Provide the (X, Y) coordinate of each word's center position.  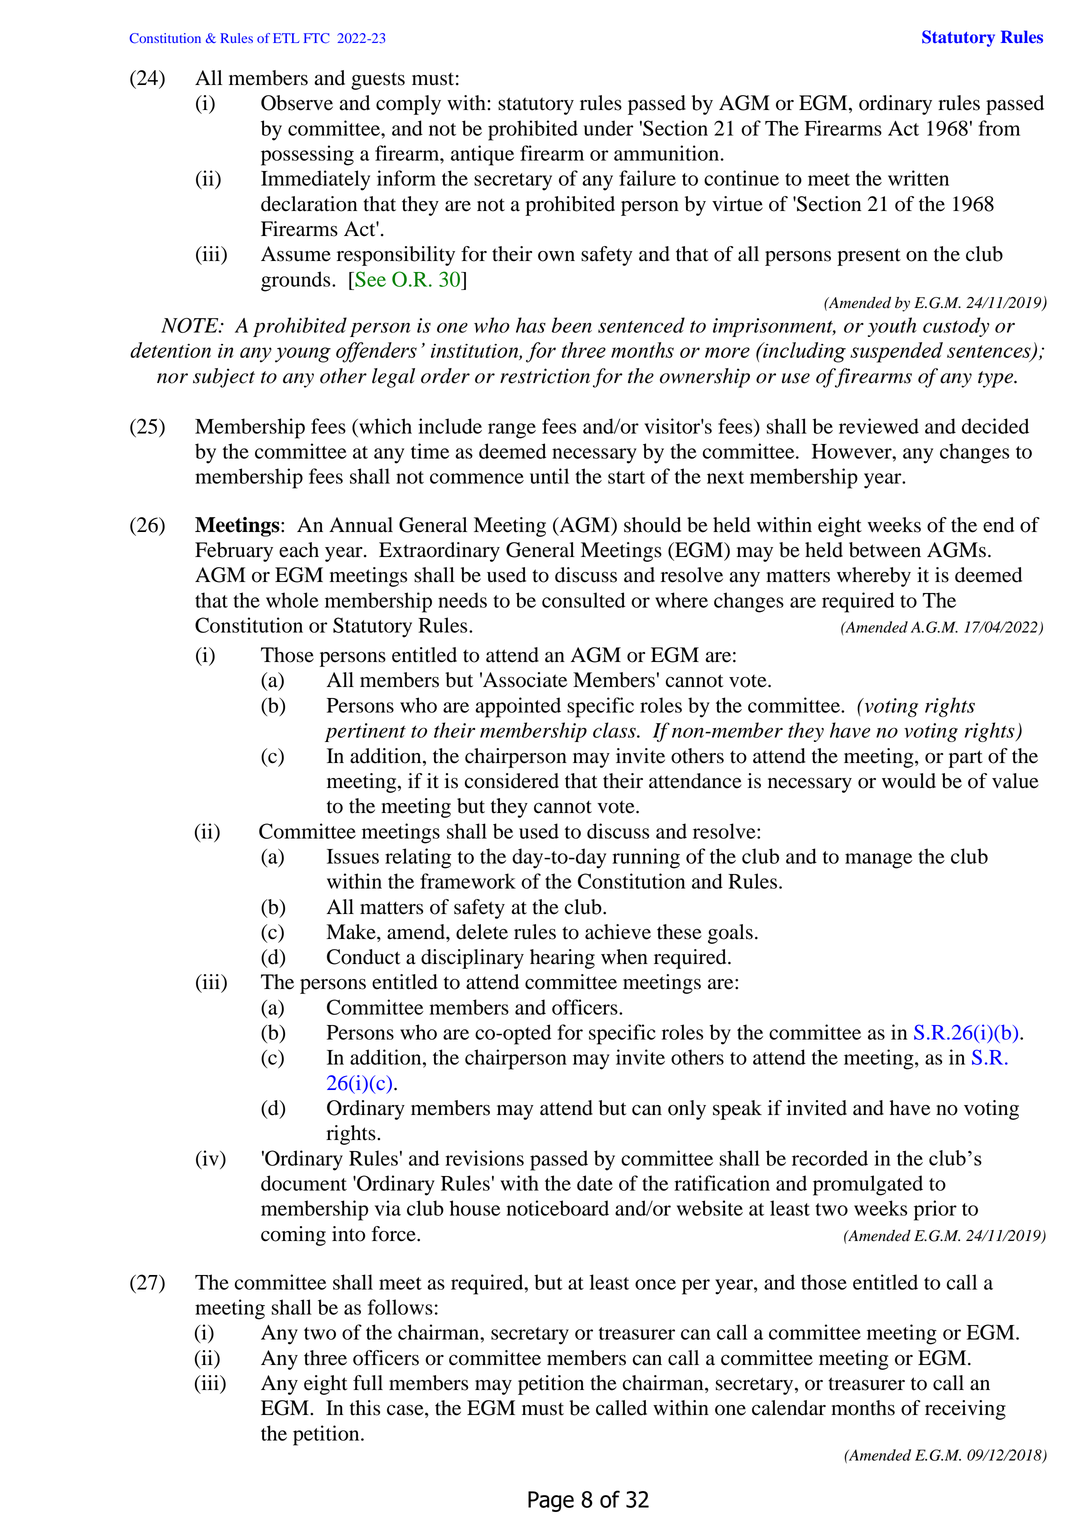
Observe (297, 103)
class (615, 730)
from (999, 128)
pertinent (365, 732)
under (608, 128)
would (909, 781)
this (365, 1408)
